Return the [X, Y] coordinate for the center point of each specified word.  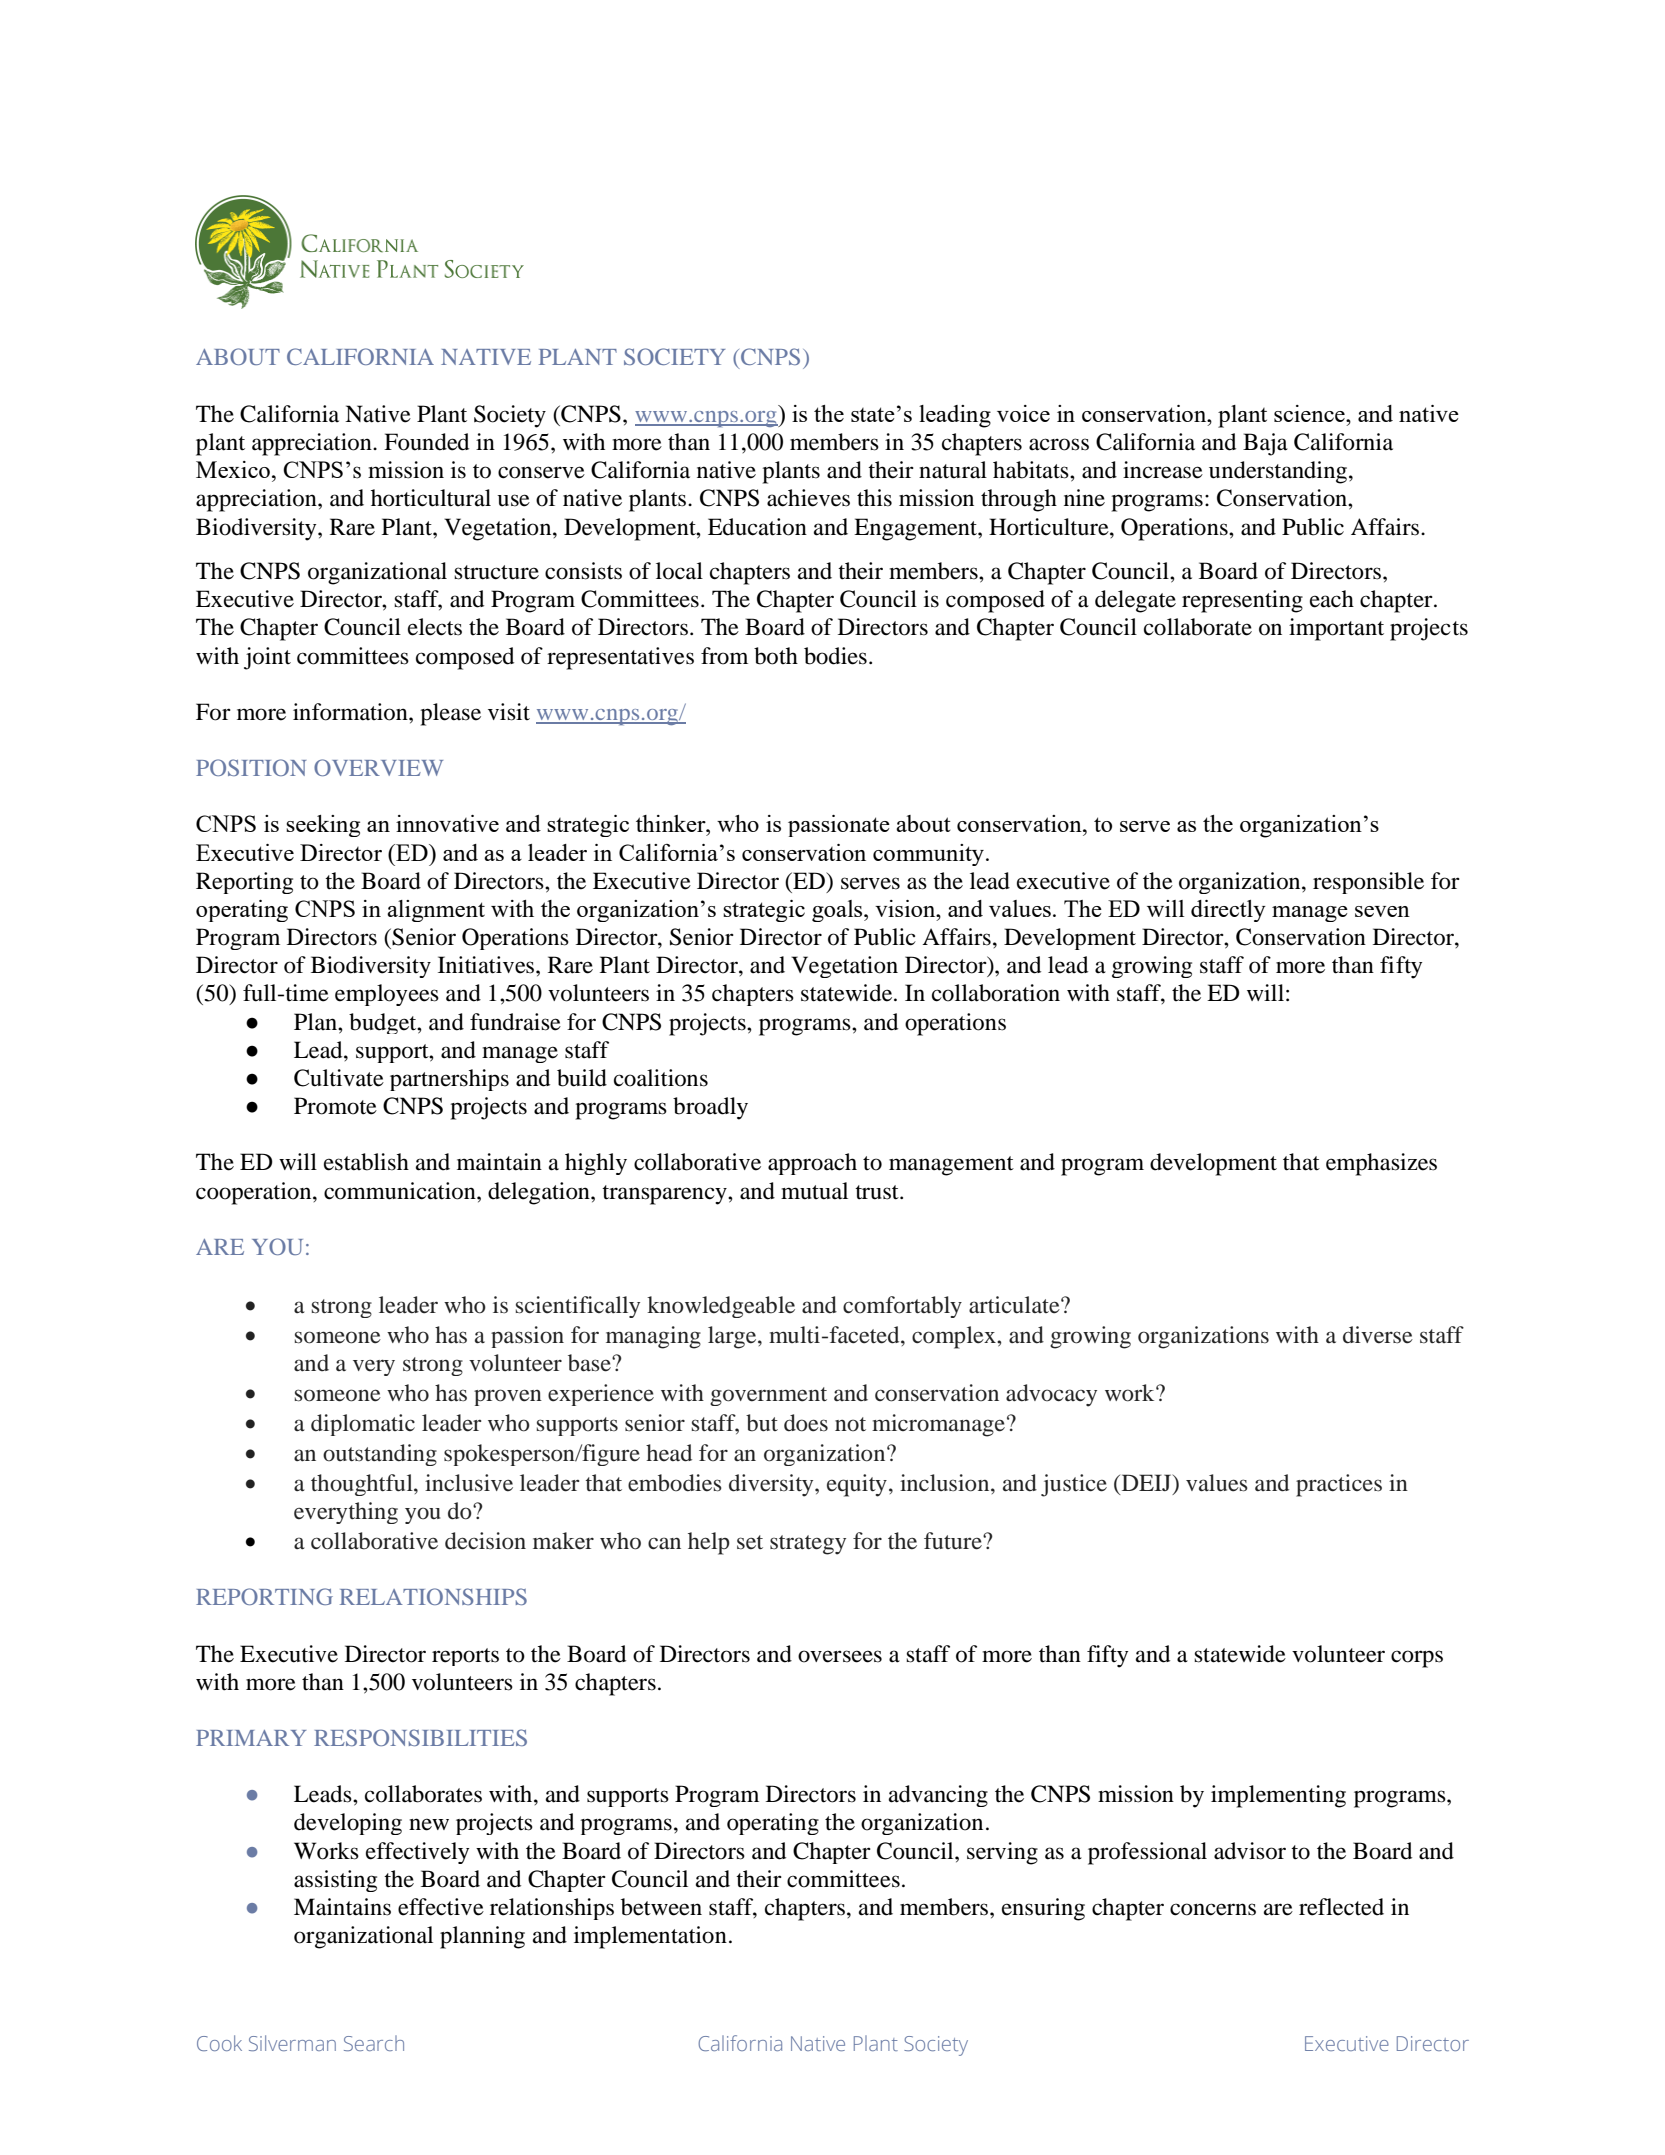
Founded [426, 442]
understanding [1279, 472]
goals [838, 911]
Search [374, 2043]
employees [387, 995]
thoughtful [363, 1485]
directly [1228, 911]
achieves [808, 498]
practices [1339, 1485]
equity [857, 1485]
